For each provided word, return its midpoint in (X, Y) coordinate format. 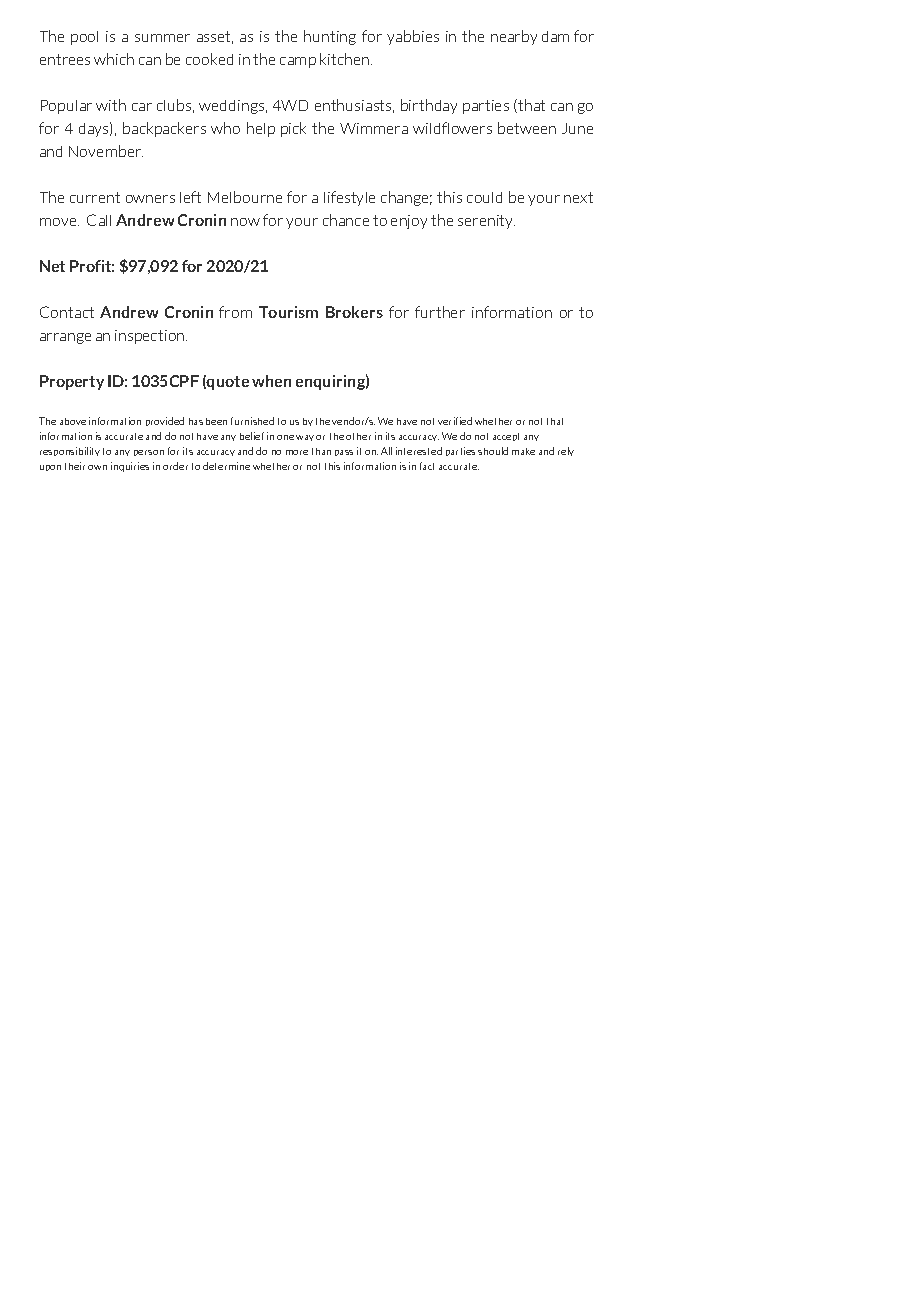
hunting (330, 37)
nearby (514, 37)
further (440, 312)
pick (293, 129)
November (106, 151)
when (271, 381)
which (114, 59)
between (527, 128)
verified (455, 421)
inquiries (130, 467)
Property (72, 382)
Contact (67, 312)
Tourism (288, 312)
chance (346, 220)
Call (99, 220)
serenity (486, 222)
